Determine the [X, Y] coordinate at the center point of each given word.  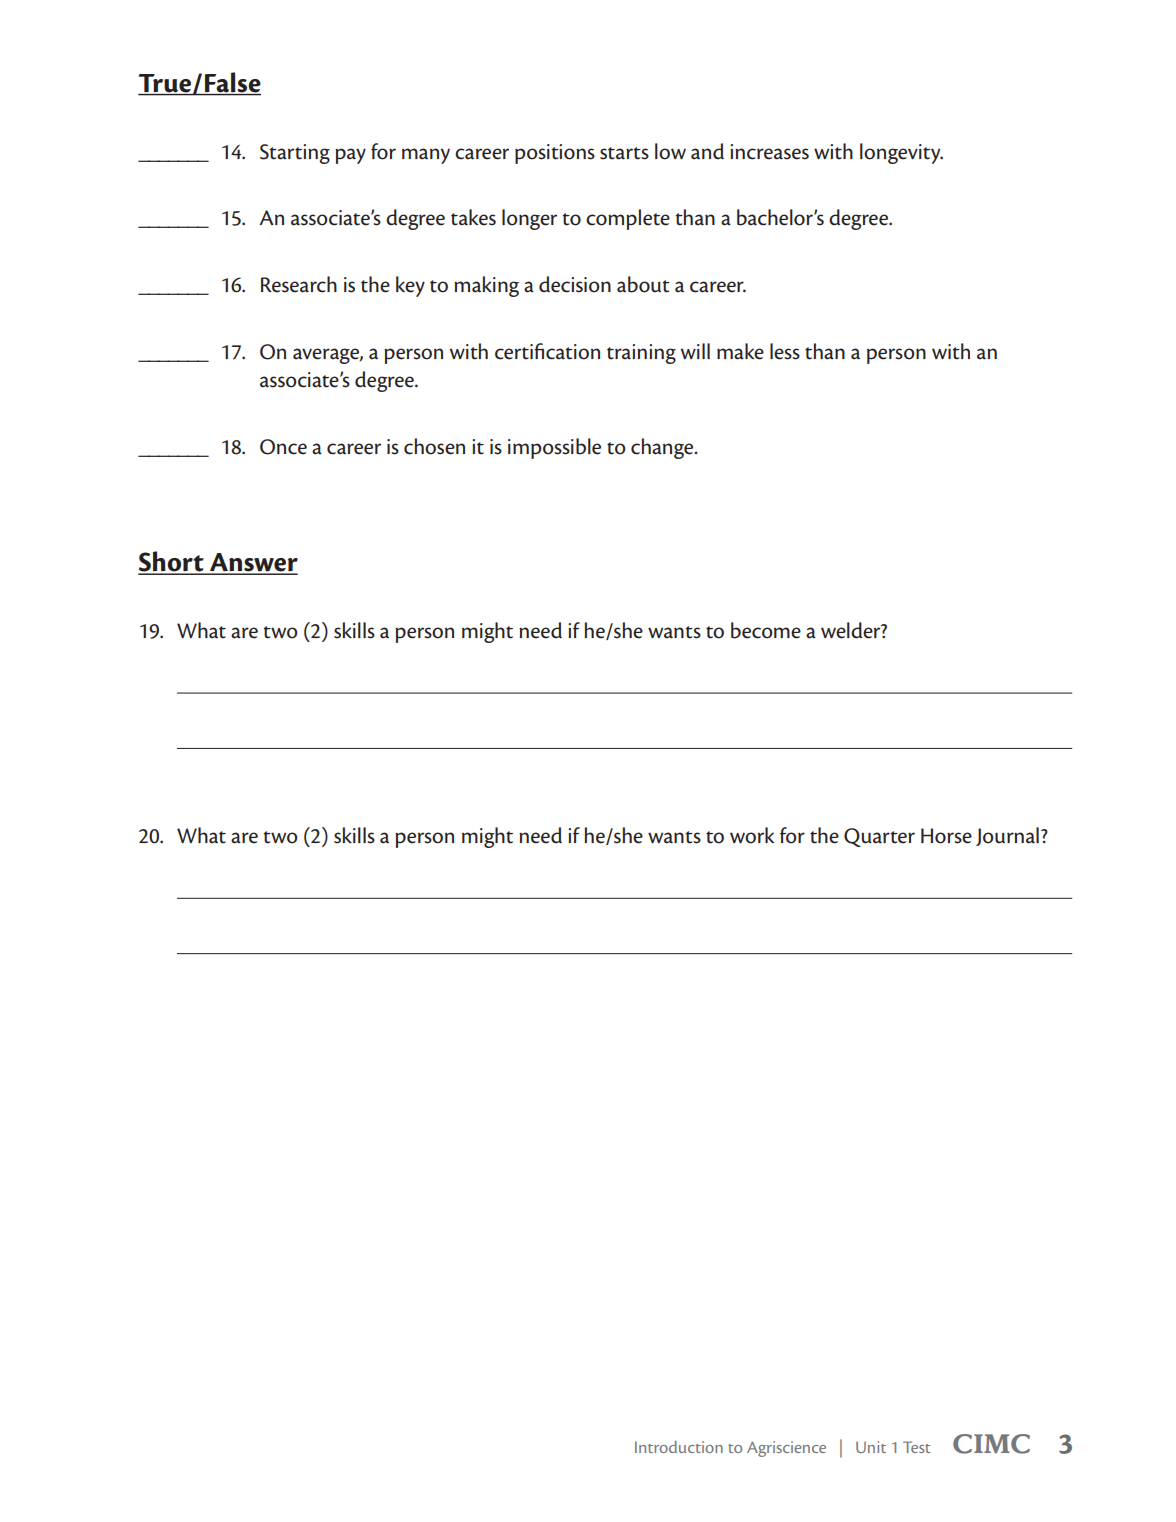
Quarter [879, 837]
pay [350, 156]
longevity [901, 153]
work [752, 835]
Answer [253, 563]
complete [628, 219]
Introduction [679, 1447]
